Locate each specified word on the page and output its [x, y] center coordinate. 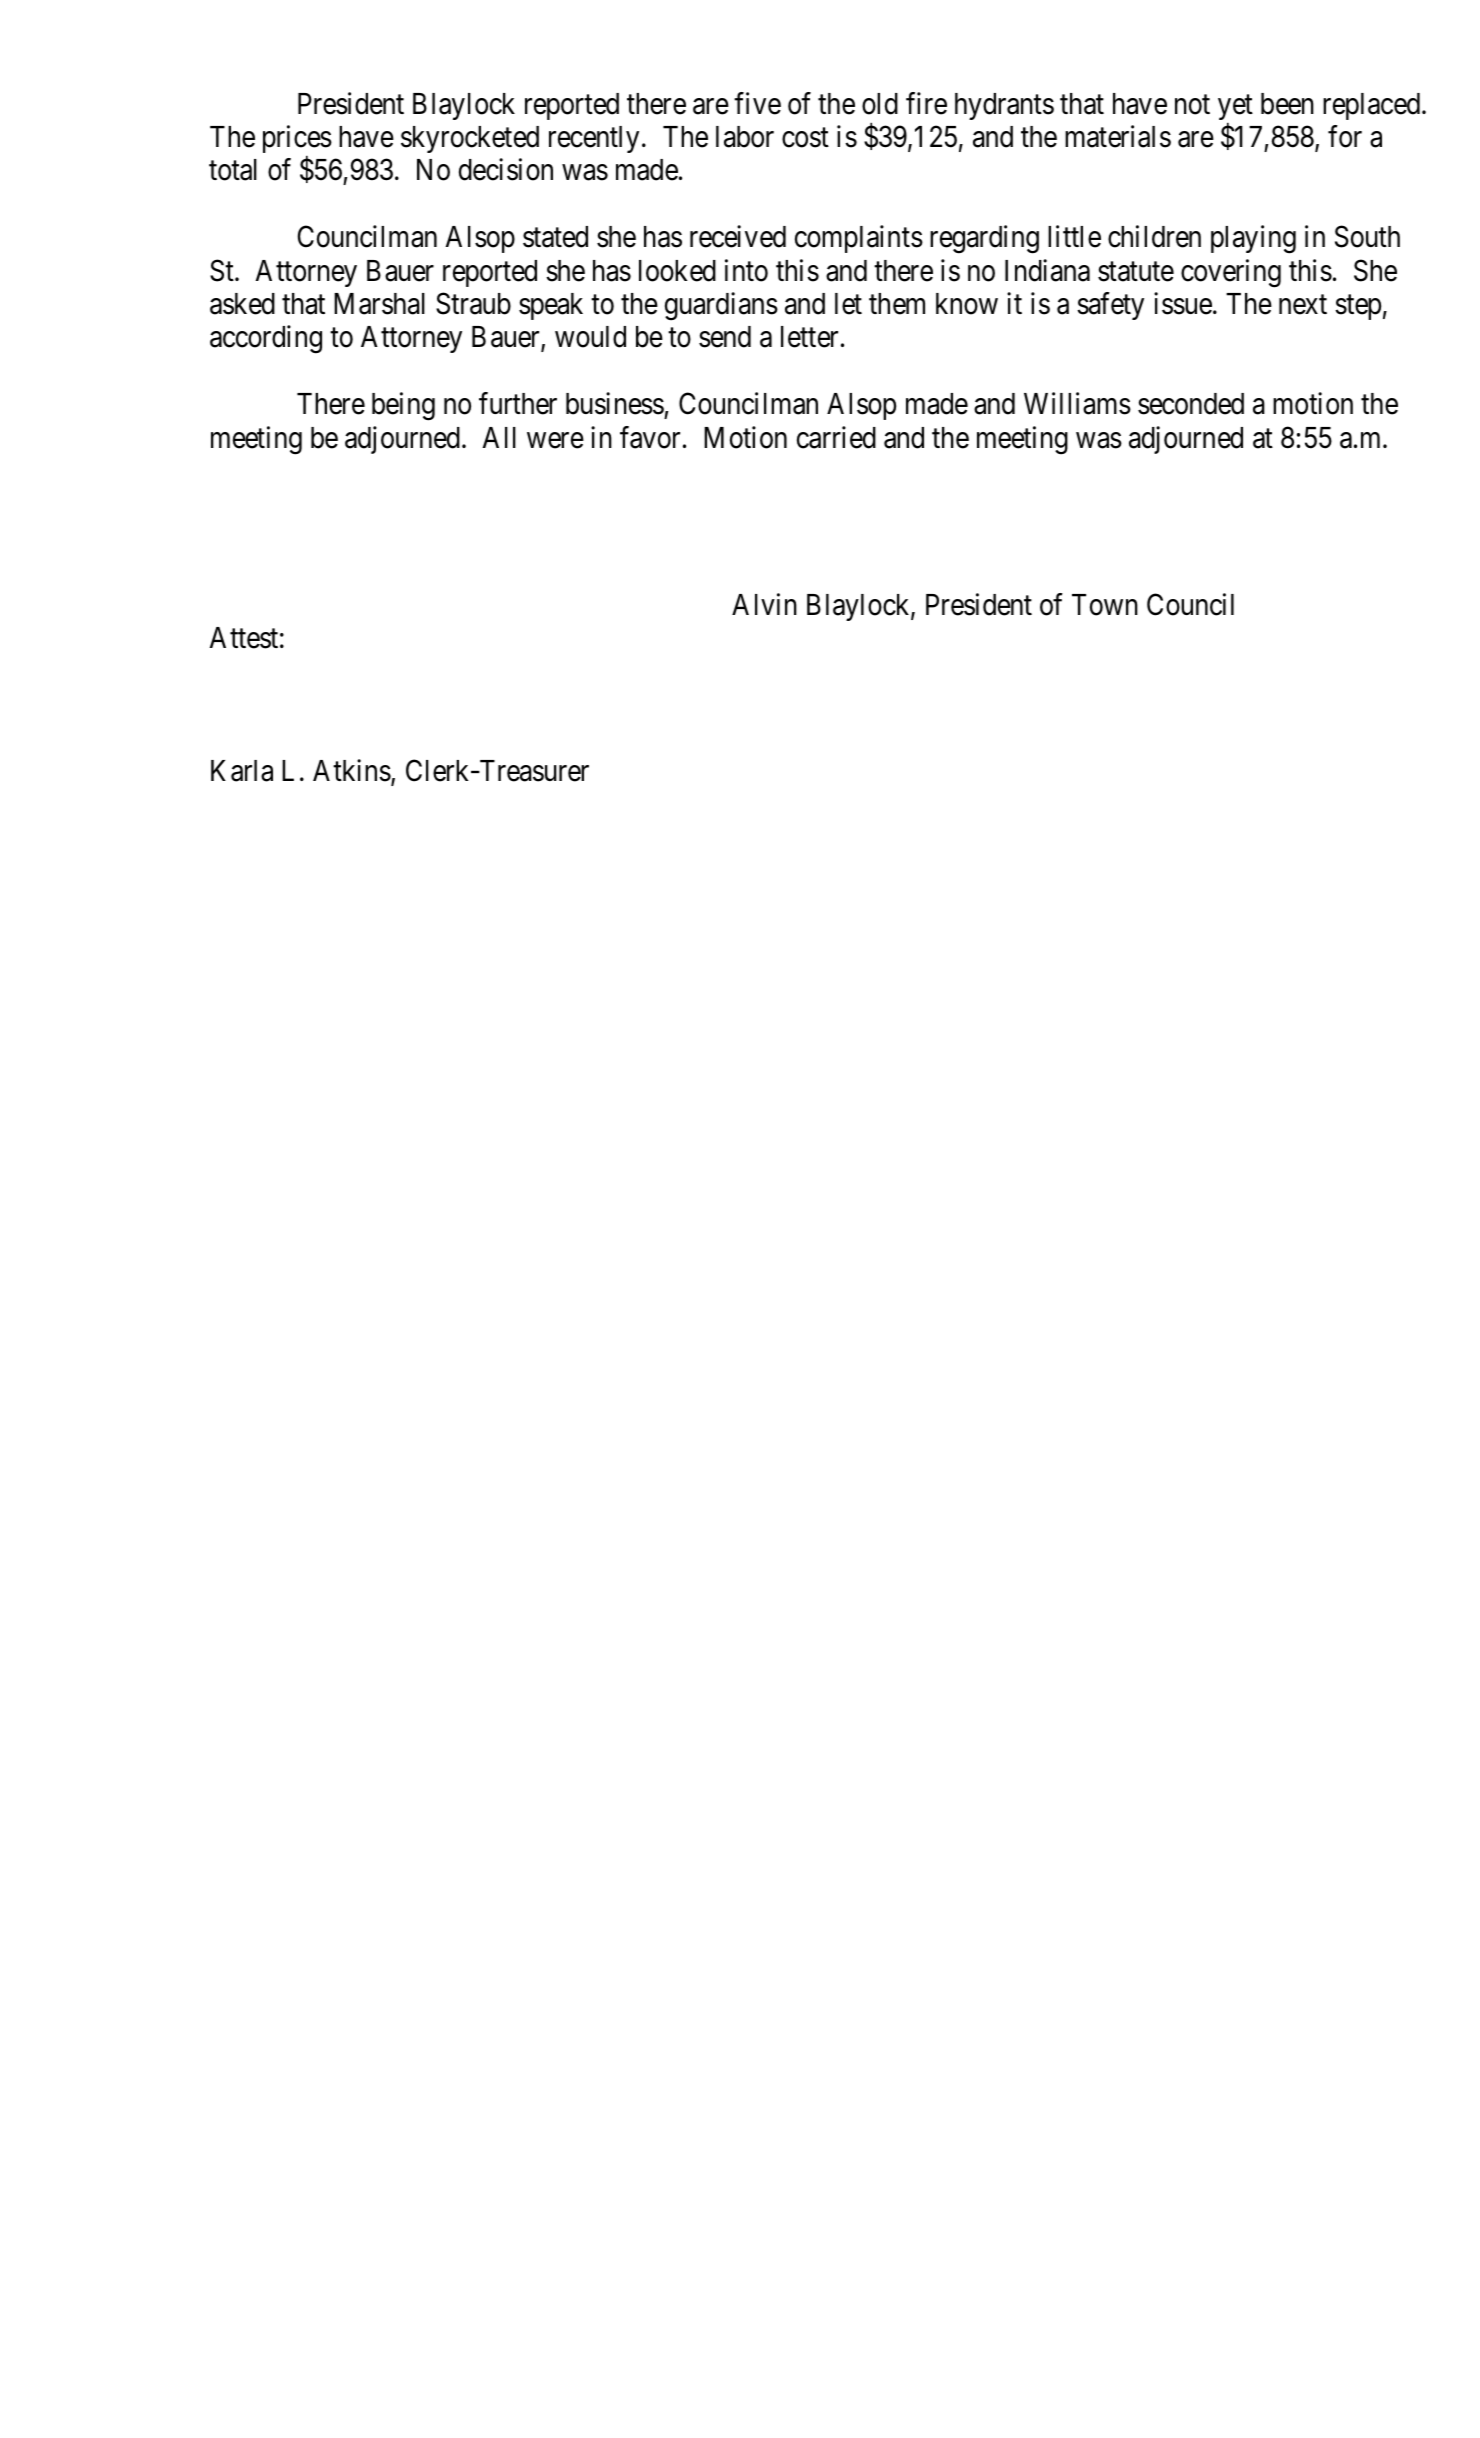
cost [805, 138]
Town [1105, 605]
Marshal [379, 304]
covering [1231, 273]
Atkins [352, 771]
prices [297, 140]
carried [836, 437]
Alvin [764, 604]
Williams [1077, 404]
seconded [1191, 404]
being [403, 407]
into [746, 270]
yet [1235, 109]
